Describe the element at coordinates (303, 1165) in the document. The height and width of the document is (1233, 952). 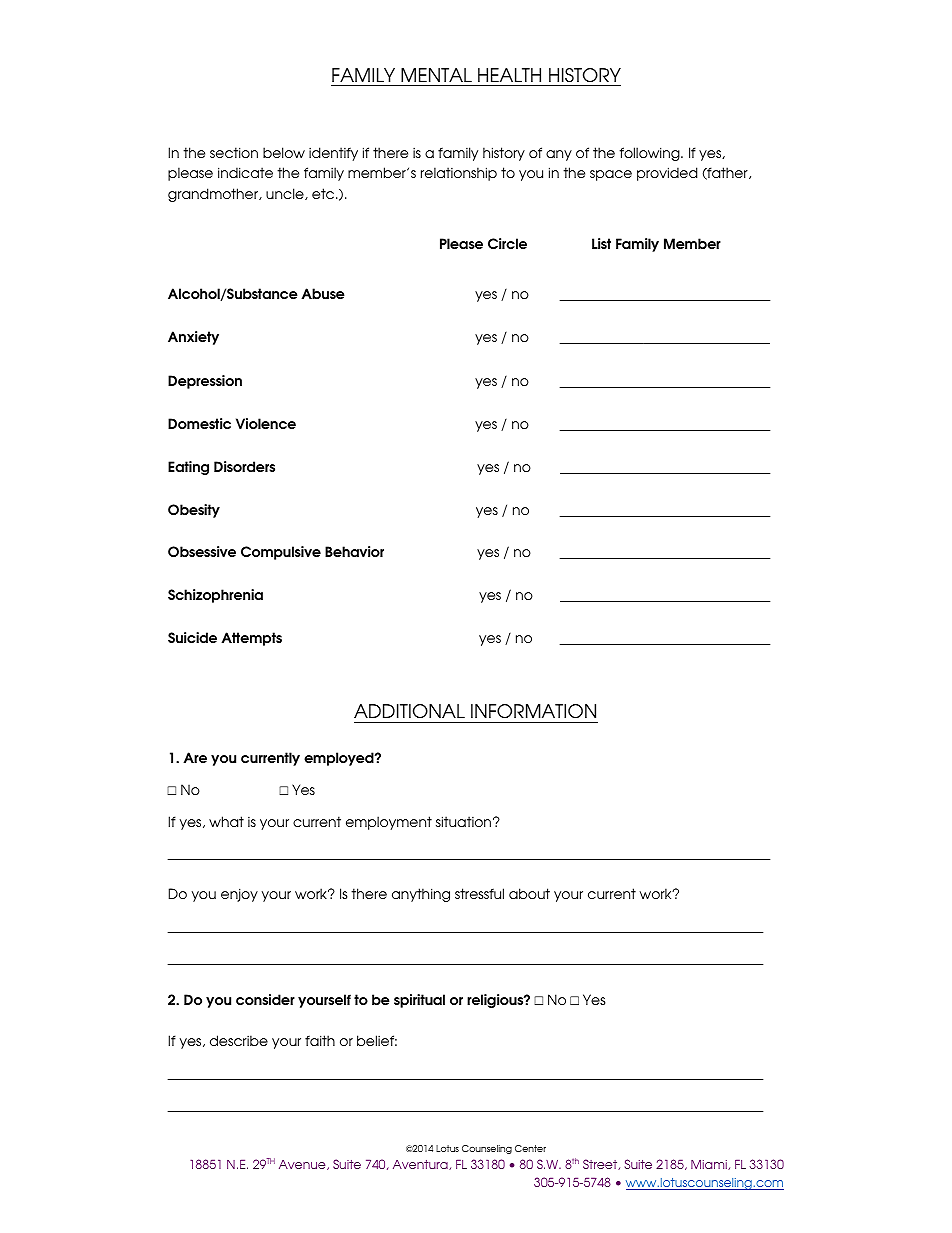
I see `Avenue` at that location.
